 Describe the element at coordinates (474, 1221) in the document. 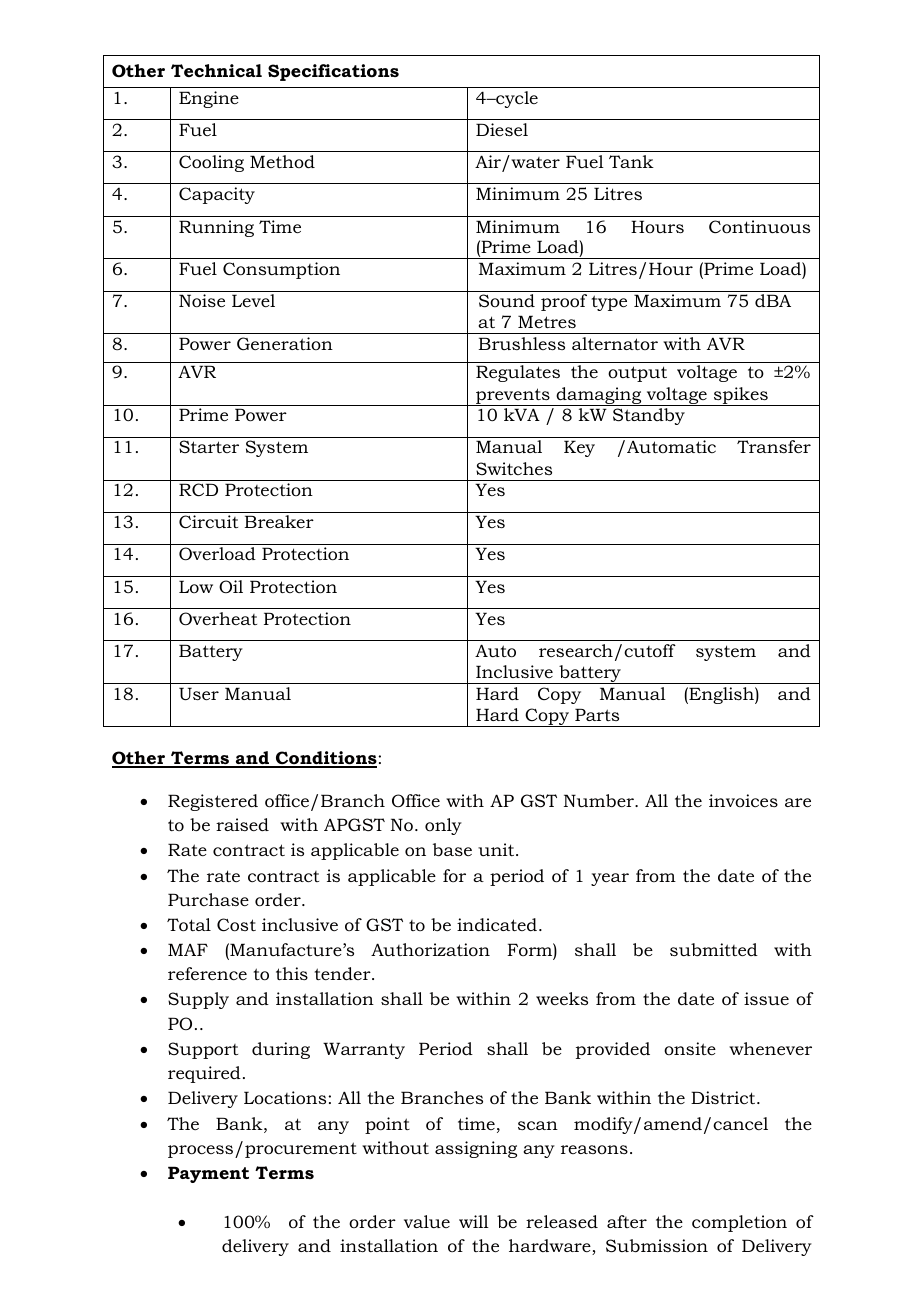

I see `will` at that location.
